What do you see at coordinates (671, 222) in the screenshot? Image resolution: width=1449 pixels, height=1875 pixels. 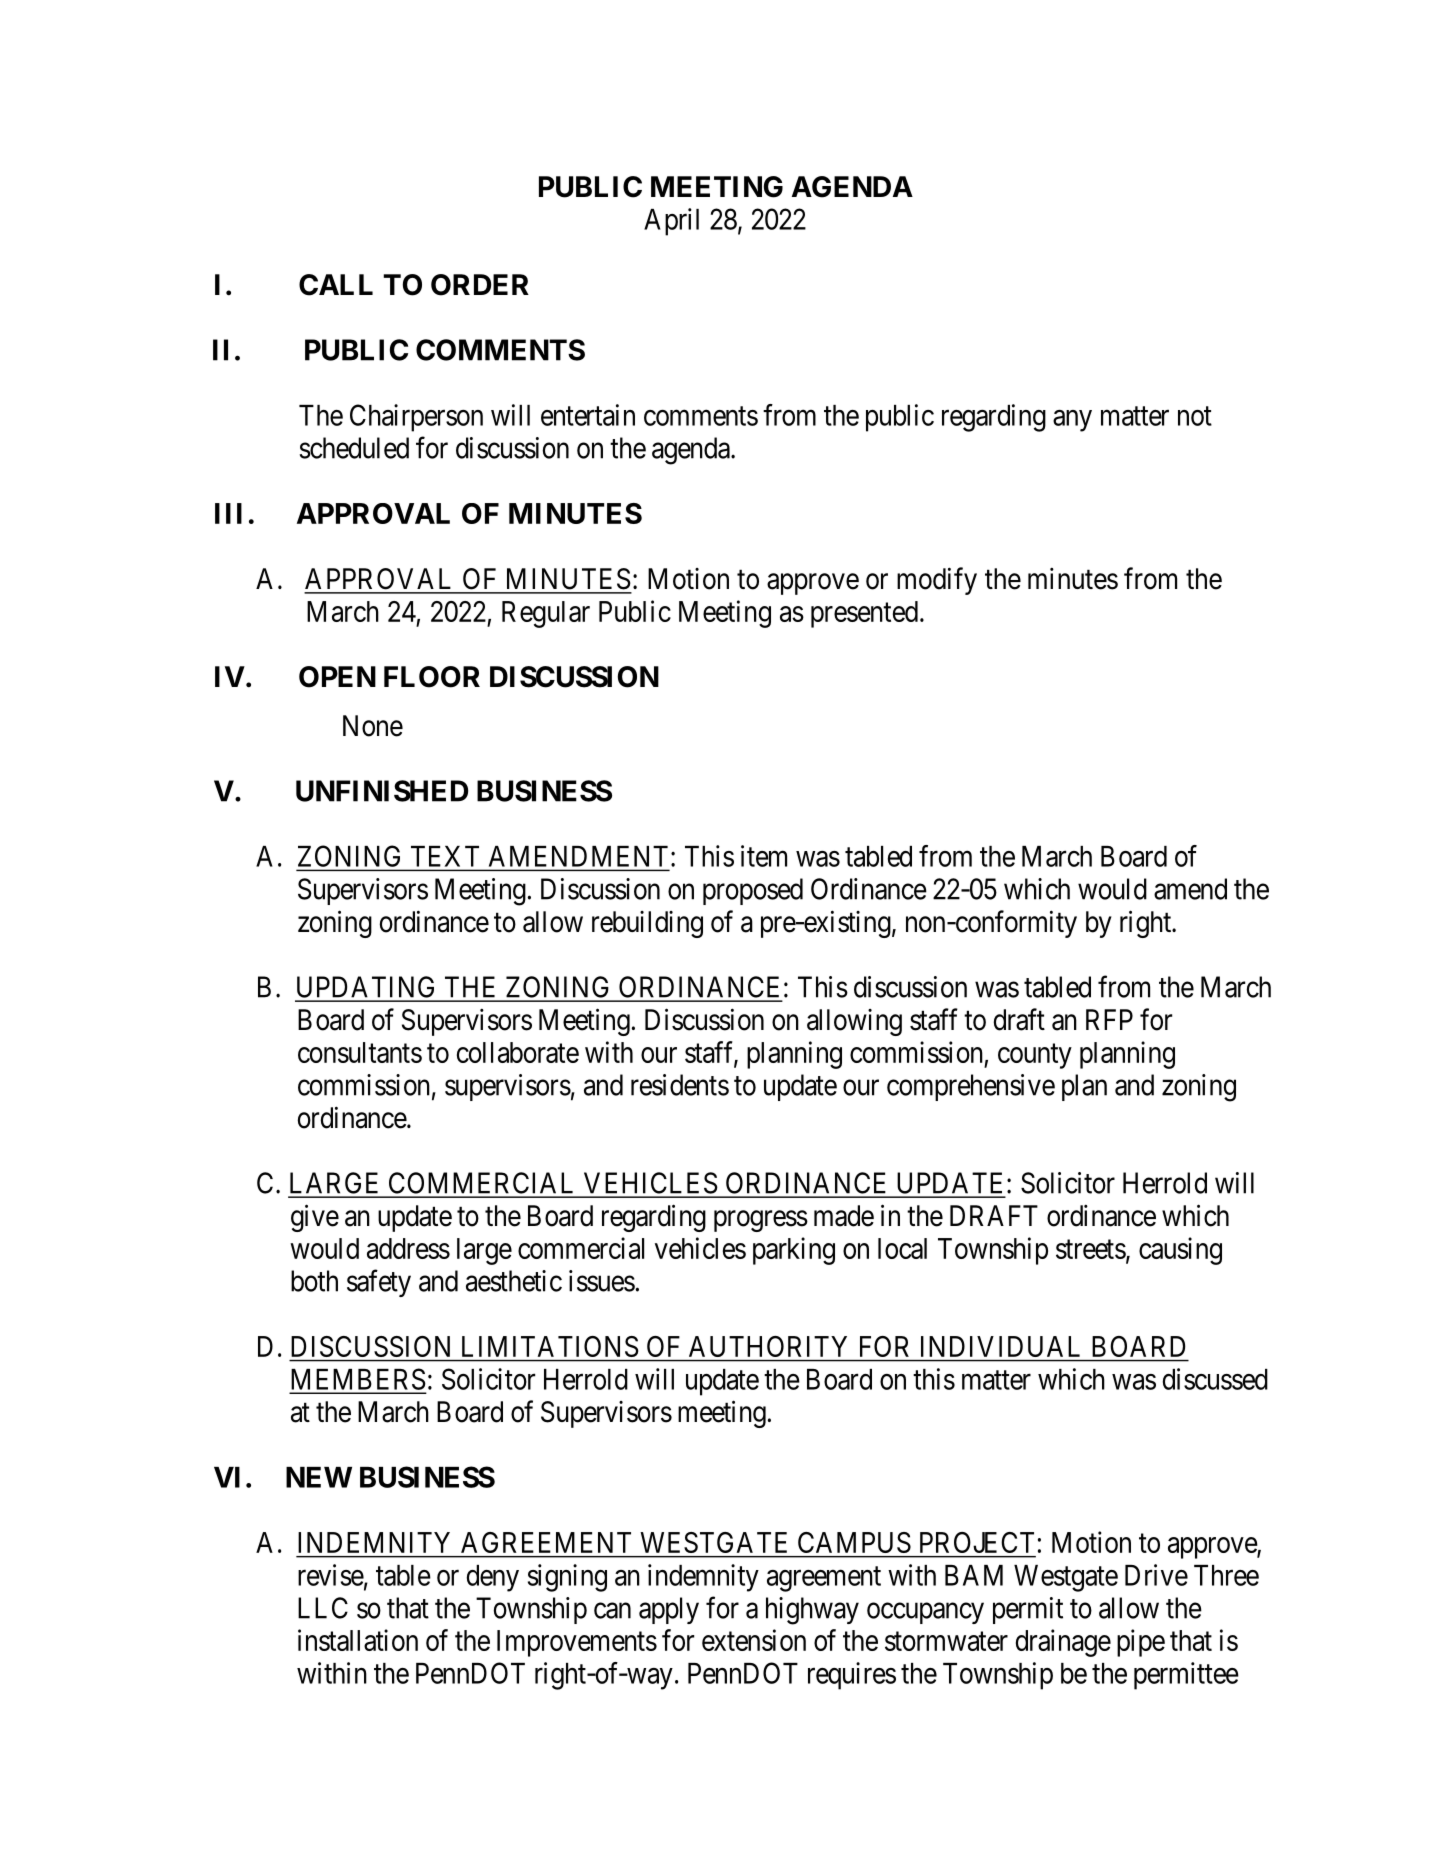 I see `April` at bounding box center [671, 222].
